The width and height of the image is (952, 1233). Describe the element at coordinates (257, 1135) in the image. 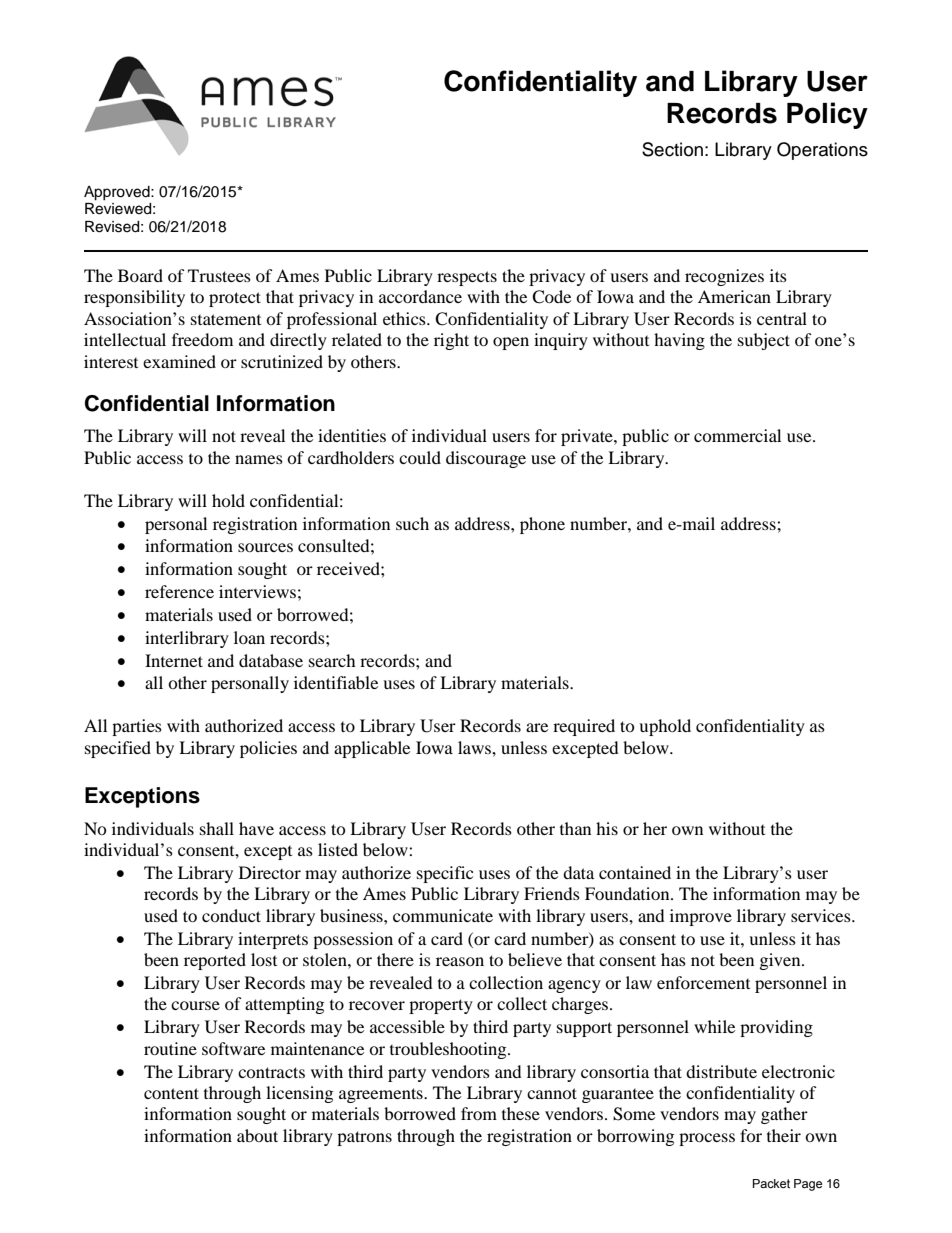

I see `about` at that location.
